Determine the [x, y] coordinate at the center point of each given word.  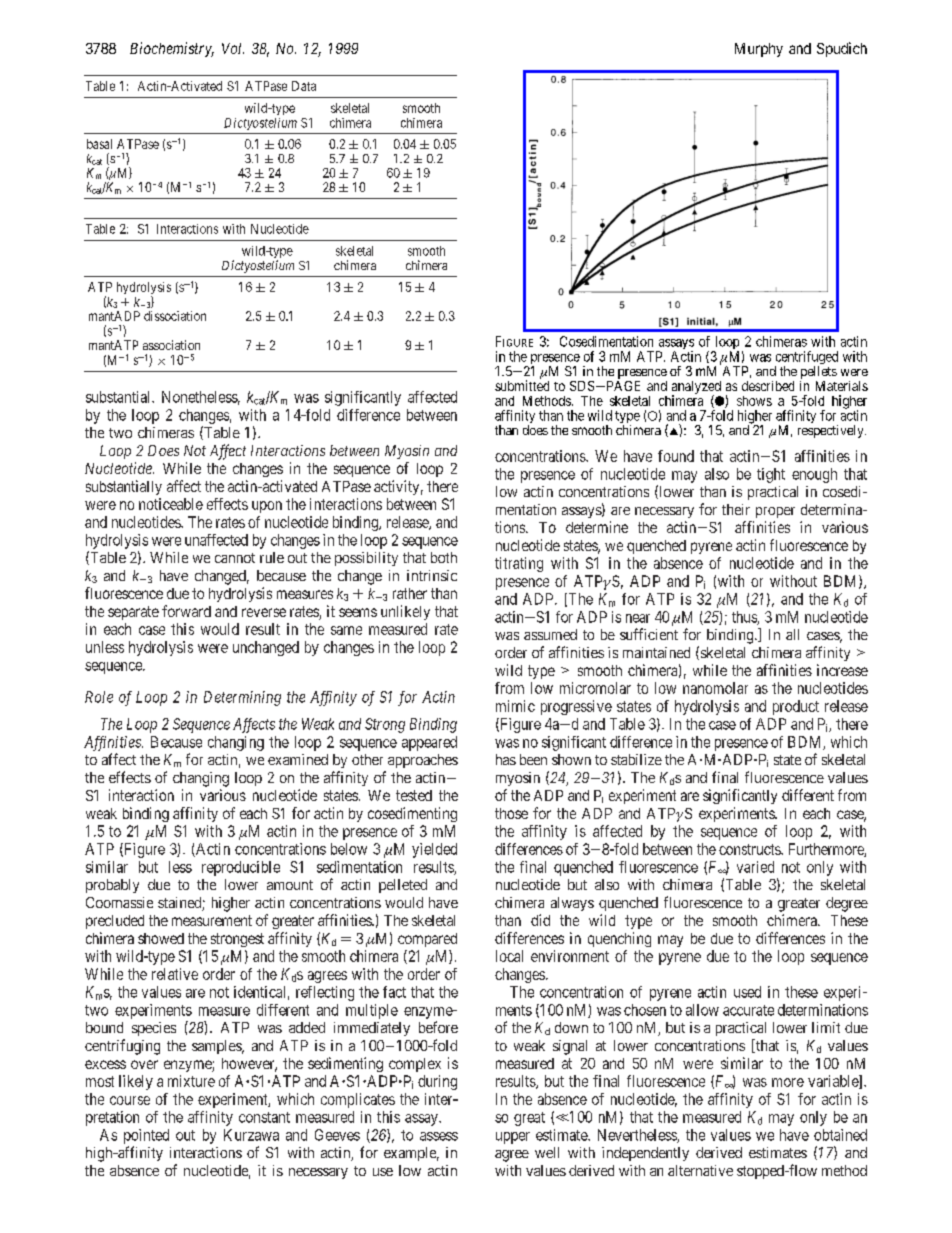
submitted [522, 385]
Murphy [759, 50]
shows [754, 401]
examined [298, 759]
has [506, 759]
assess [439, 1136]
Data [304, 86]
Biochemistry [172, 49]
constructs [750, 849]
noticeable [171, 504]
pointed [146, 1136]
